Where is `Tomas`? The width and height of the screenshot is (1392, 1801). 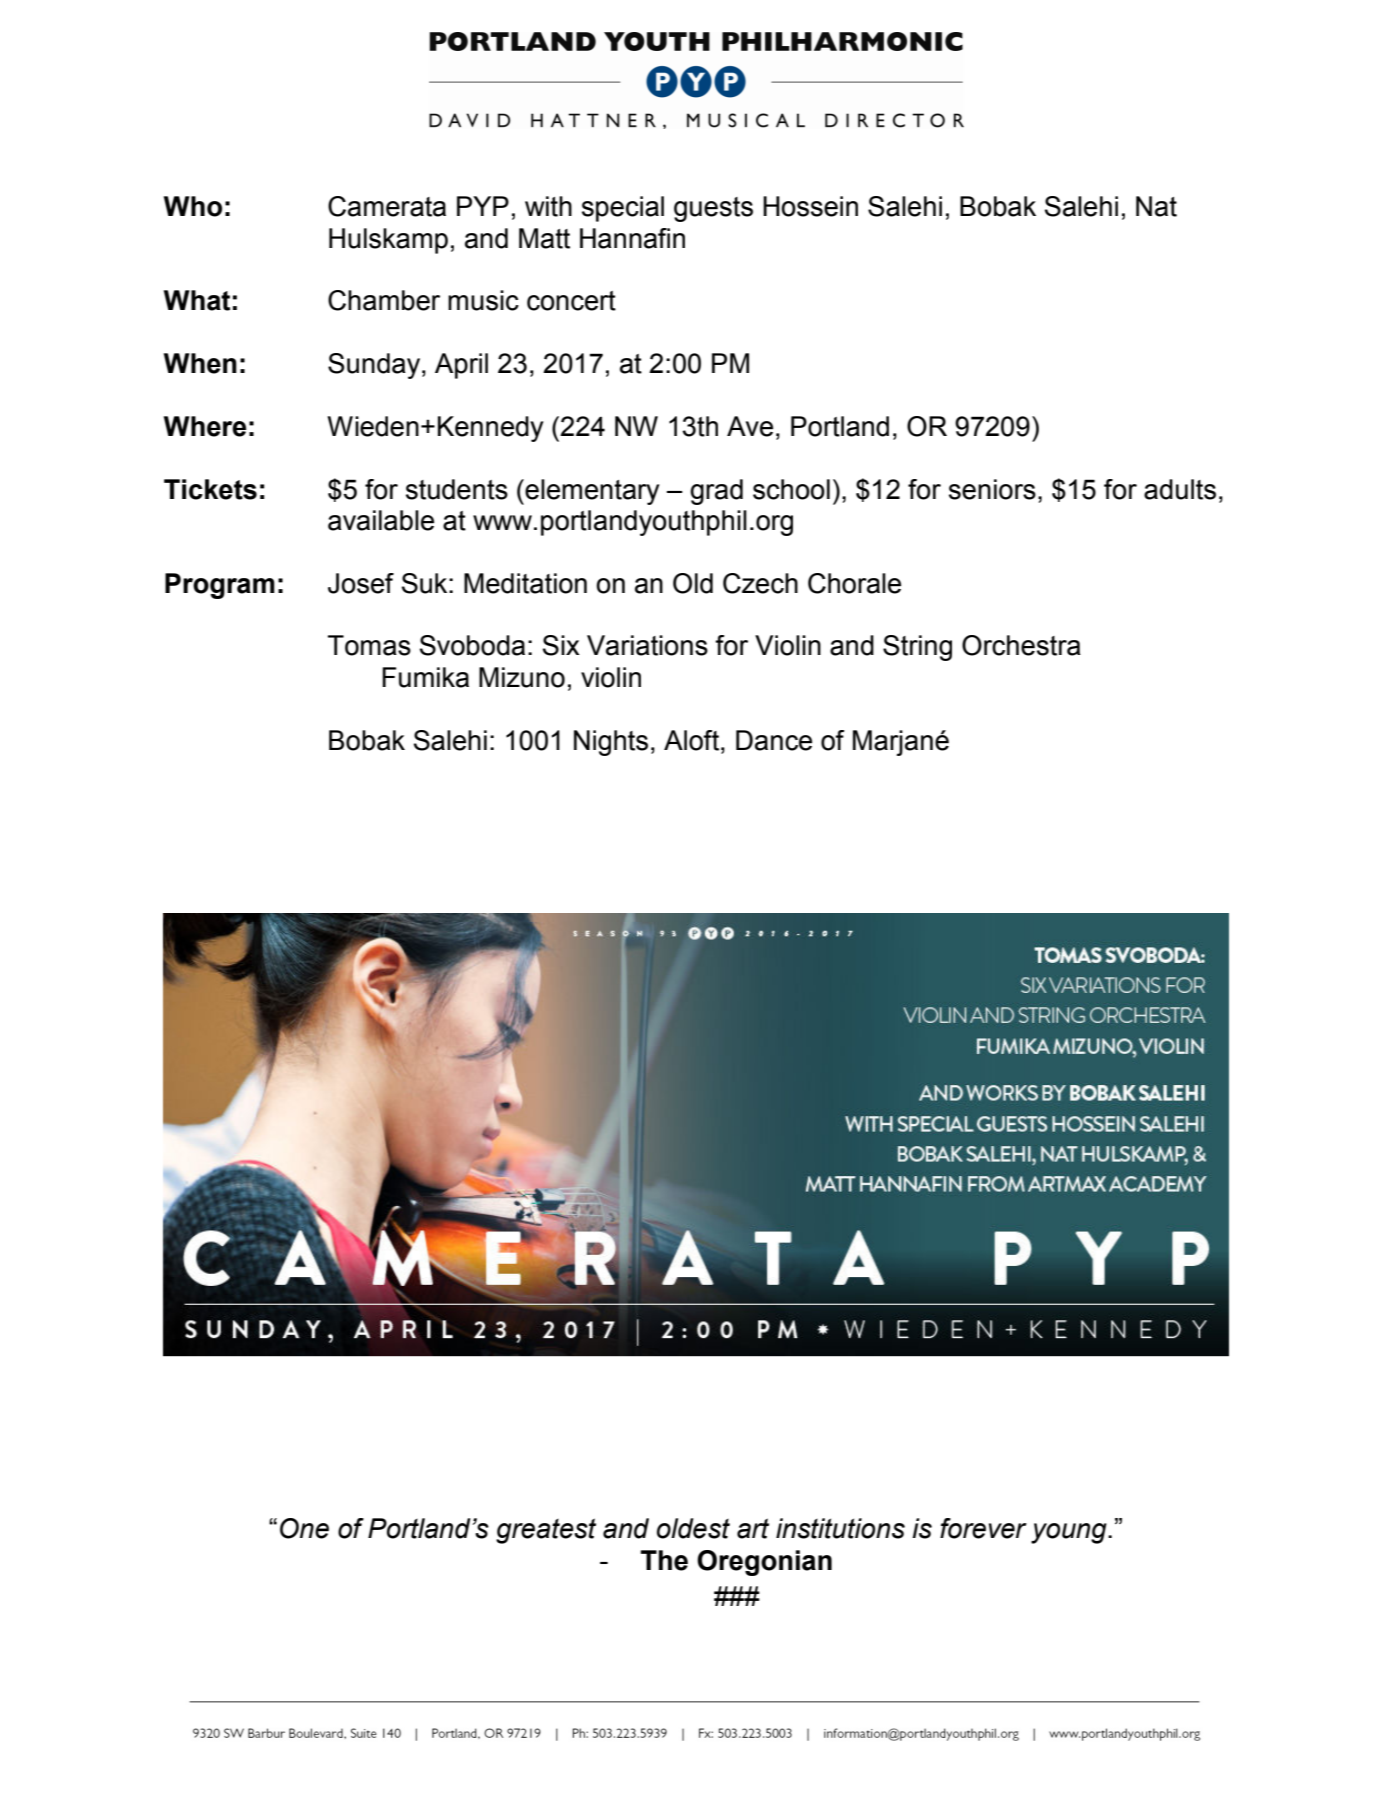
Tomas is located at coordinates (369, 645).
